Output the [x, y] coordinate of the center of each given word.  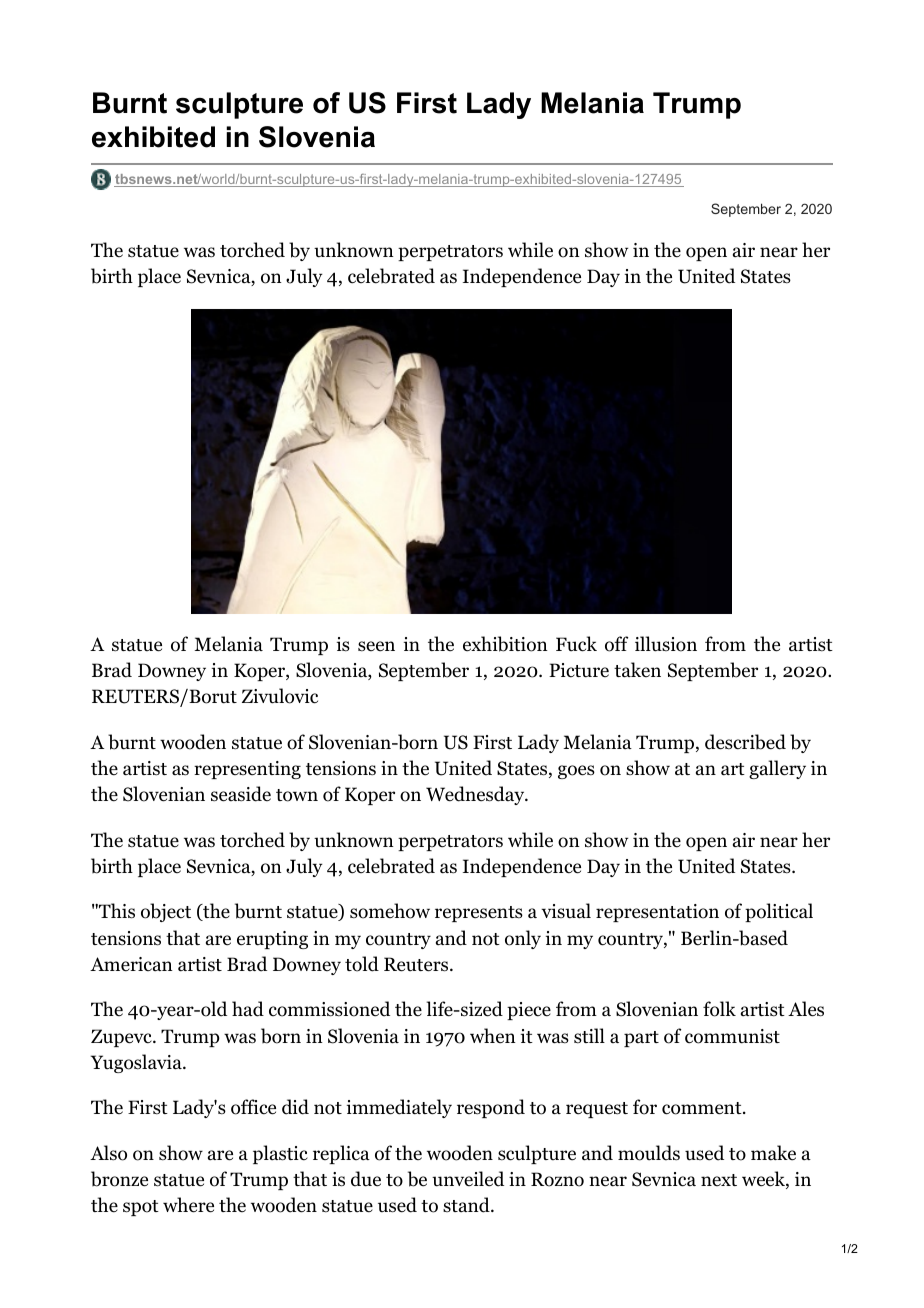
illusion [666, 644]
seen [376, 646]
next [719, 1180]
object [166, 912]
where [188, 1205]
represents [479, 914]
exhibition [505, 644]
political [779, 912]
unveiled [468, 1179]
